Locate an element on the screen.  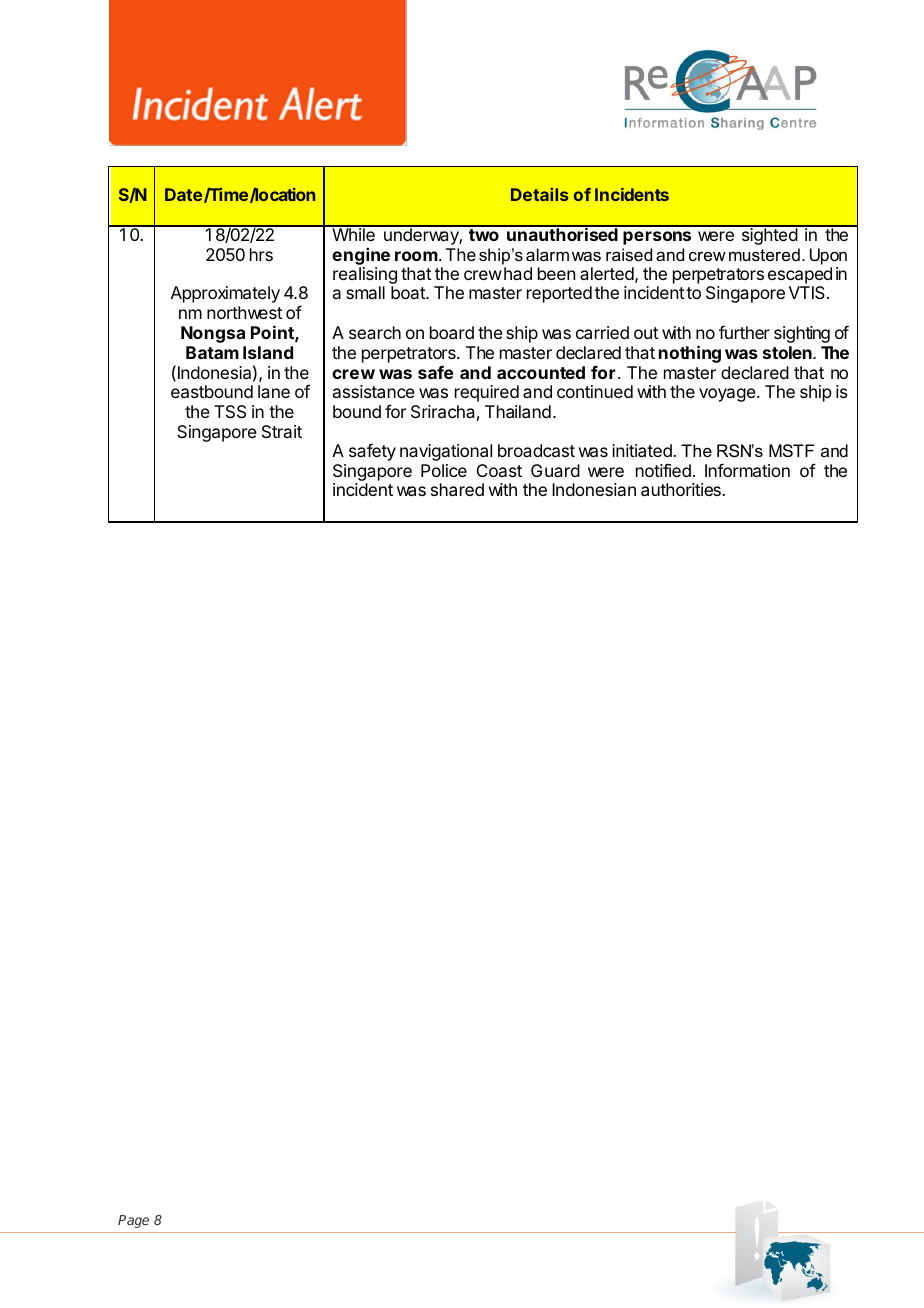
shared is located at coordinates (457, 489).
